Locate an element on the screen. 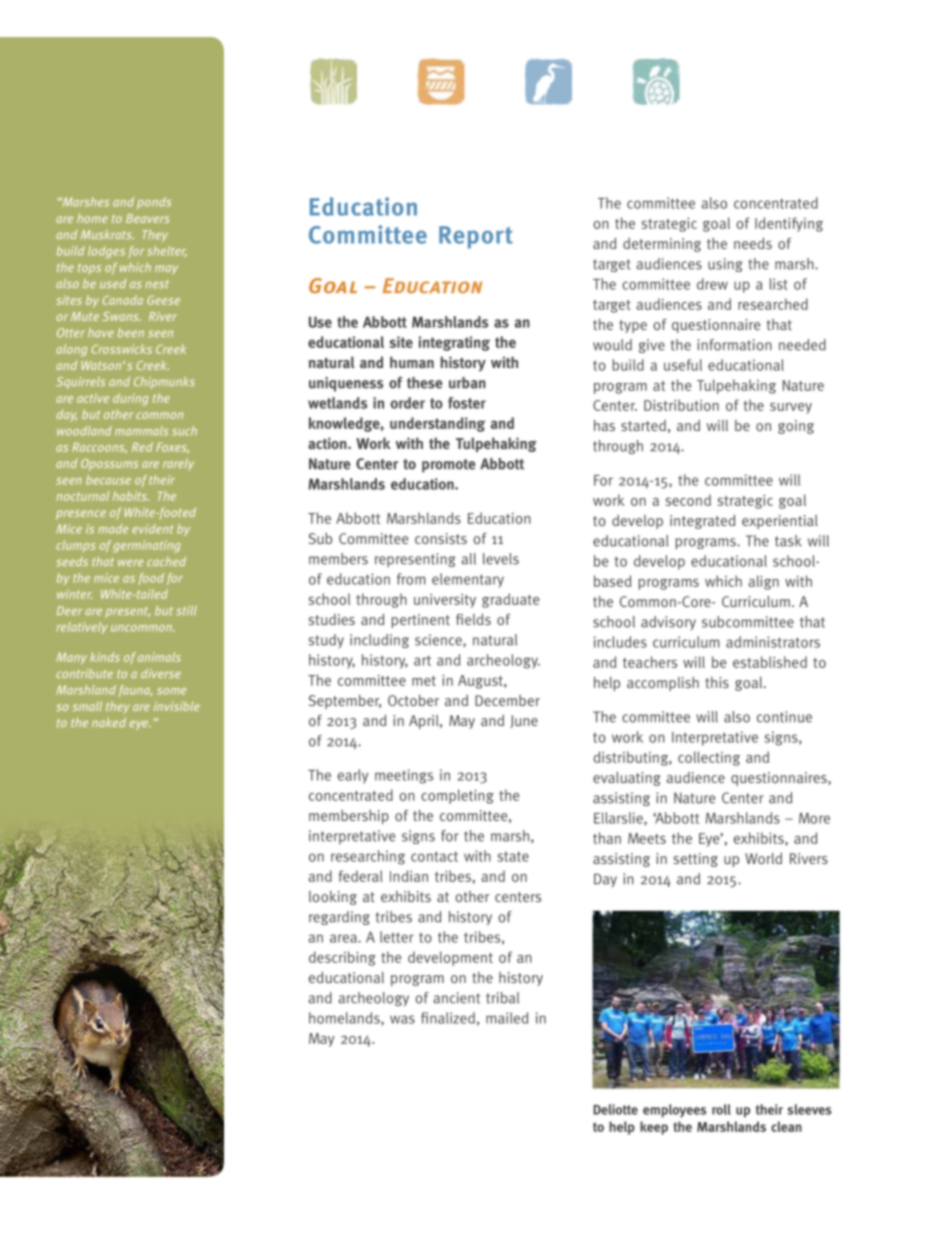 This screenshot has height=1233, width=952. Beavers is located at coordinates (147, 218).
